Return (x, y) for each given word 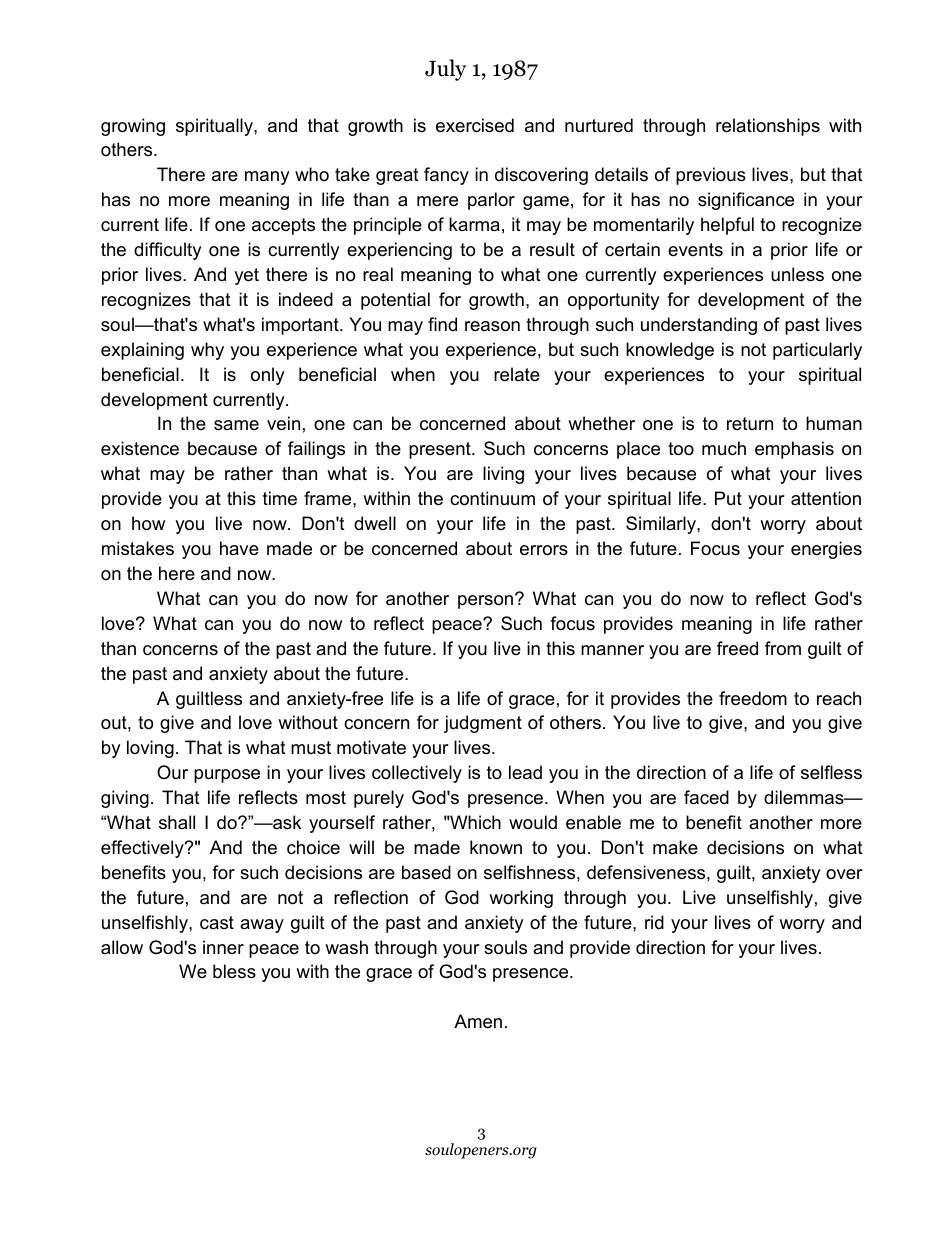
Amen (478, 1021)
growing (133, 127)
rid (654, 922)
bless (234, 971)
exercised (475, 125)
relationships (768, 127)
